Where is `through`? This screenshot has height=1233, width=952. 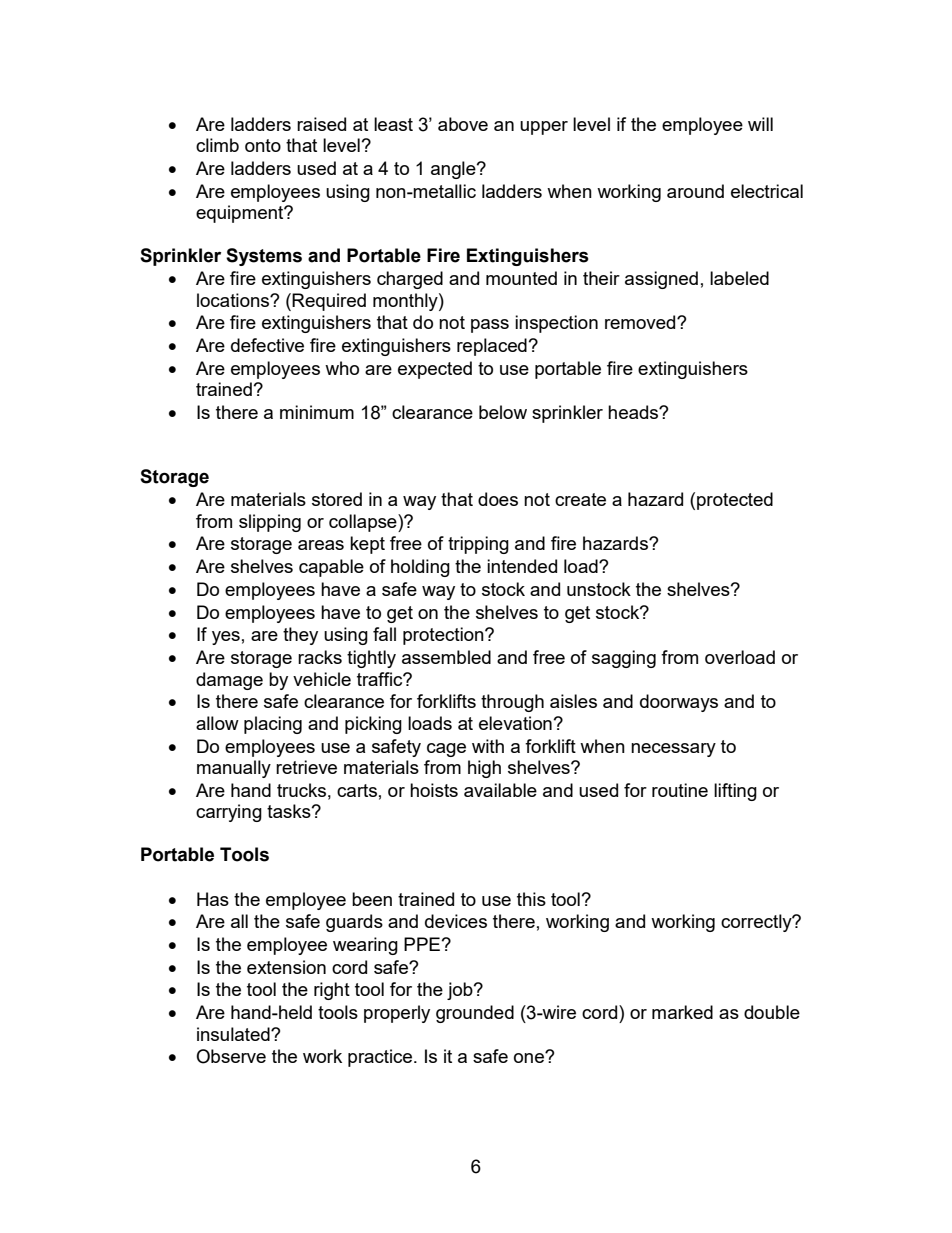
through is located at coordinates (512, 703).
